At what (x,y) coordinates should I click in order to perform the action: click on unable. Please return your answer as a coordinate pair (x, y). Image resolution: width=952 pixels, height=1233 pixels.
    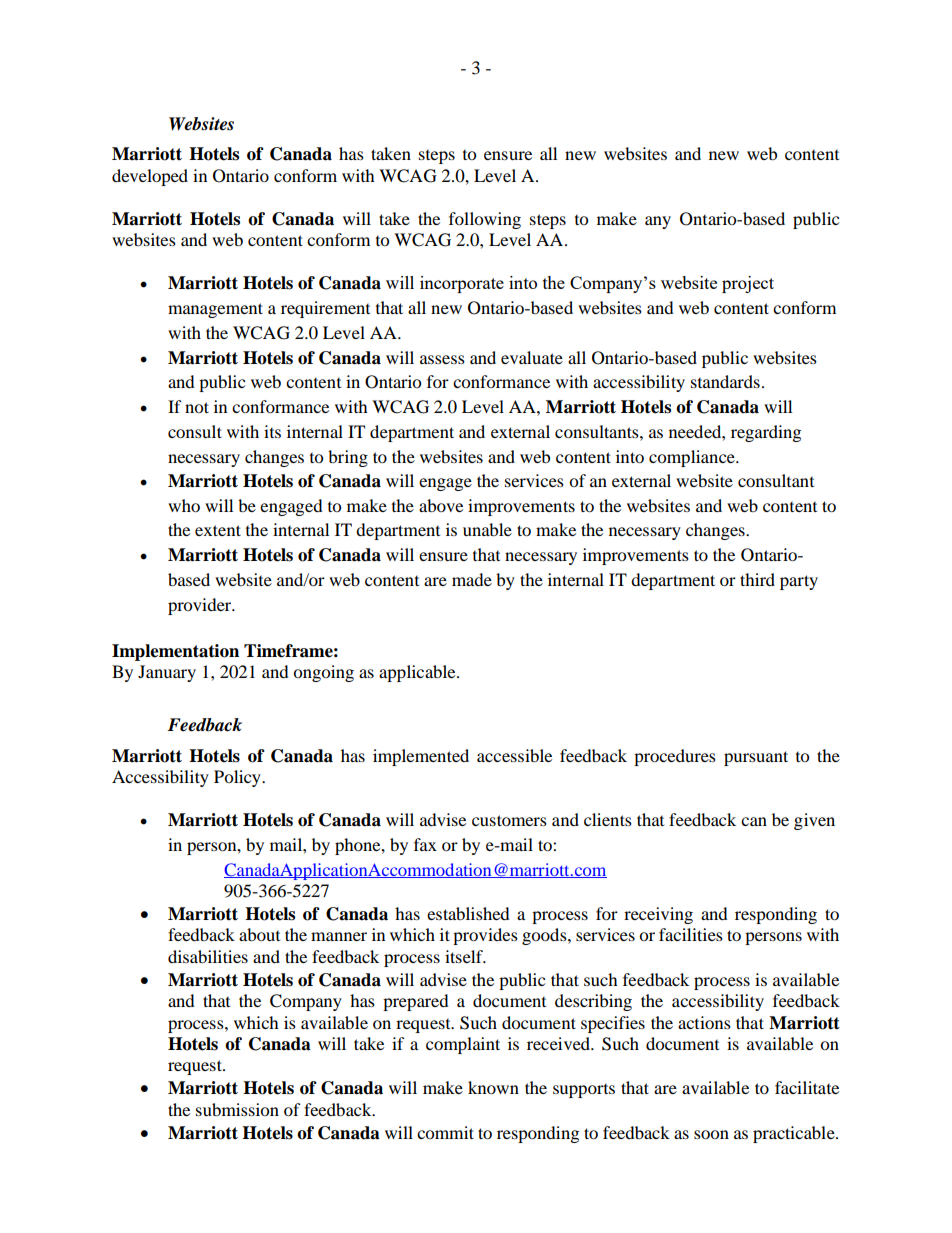
    Looking at the image, I should click on (487, 529).
